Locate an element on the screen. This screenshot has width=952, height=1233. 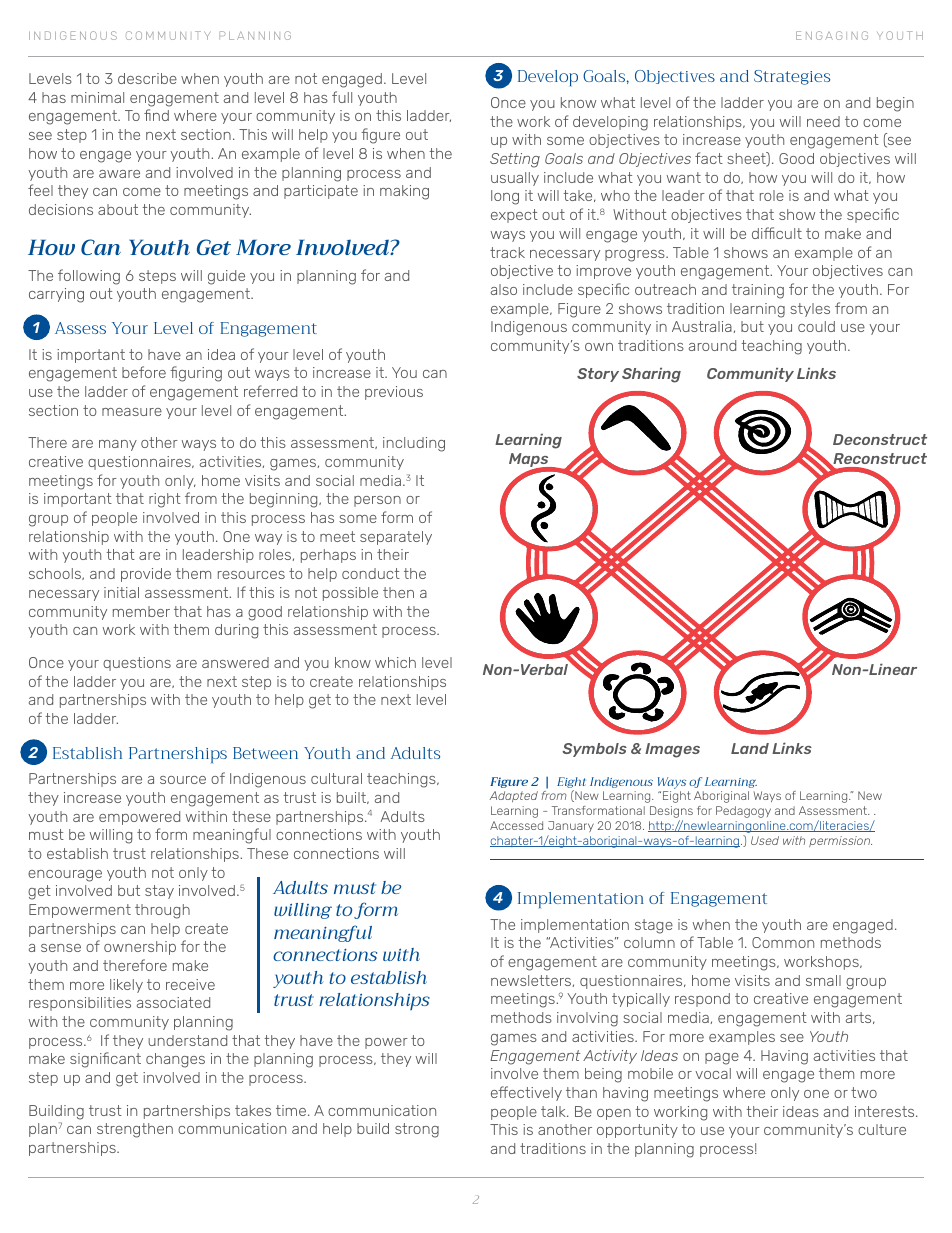
previous is located at coordinates (394, 393).
